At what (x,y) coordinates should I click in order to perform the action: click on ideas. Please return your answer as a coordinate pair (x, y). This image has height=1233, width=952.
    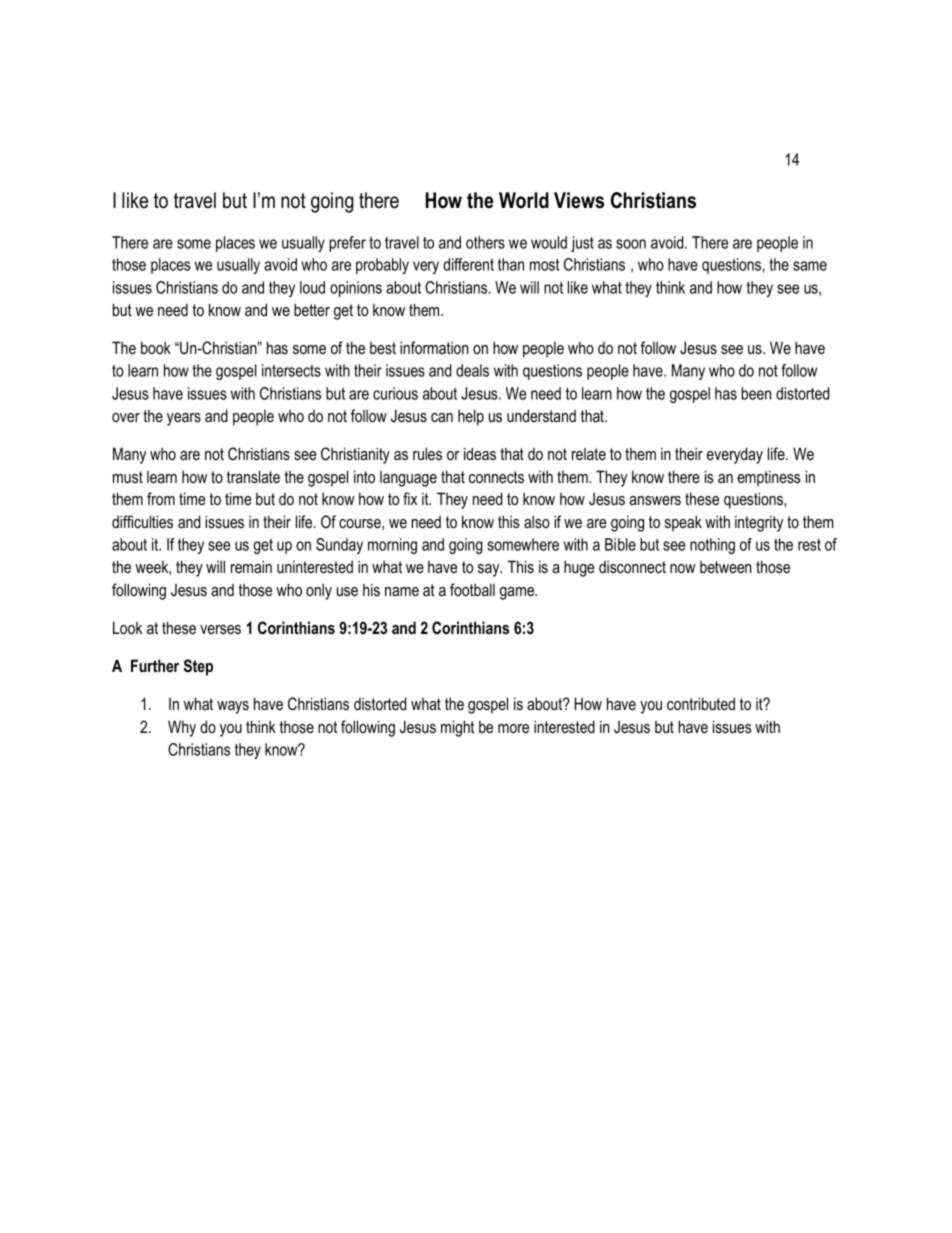
    Looking at the image, I should click on (480, 453).
